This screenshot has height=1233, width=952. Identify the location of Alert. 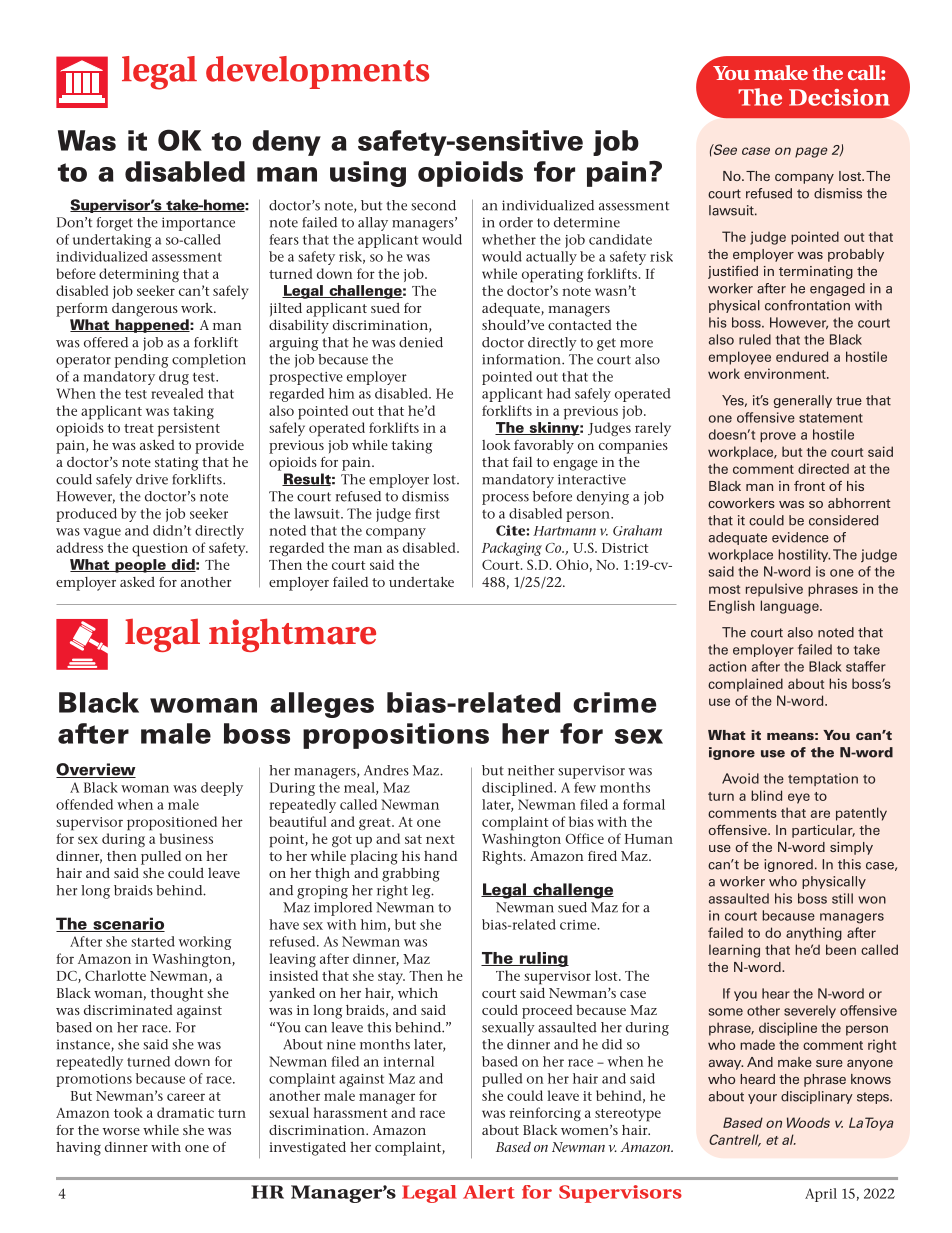
(489, 1192).
